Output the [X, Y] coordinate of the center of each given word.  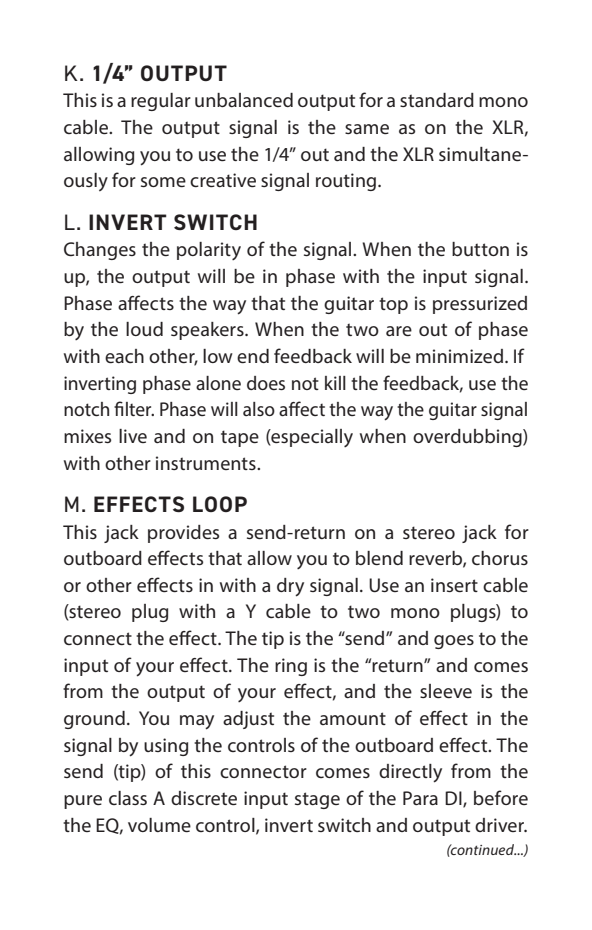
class [128, 798]
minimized [459, 356]
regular [161, 102]
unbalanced [244, 100]
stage [317, 800]
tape [240, 438]
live [133, 436]
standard [437, 100]
